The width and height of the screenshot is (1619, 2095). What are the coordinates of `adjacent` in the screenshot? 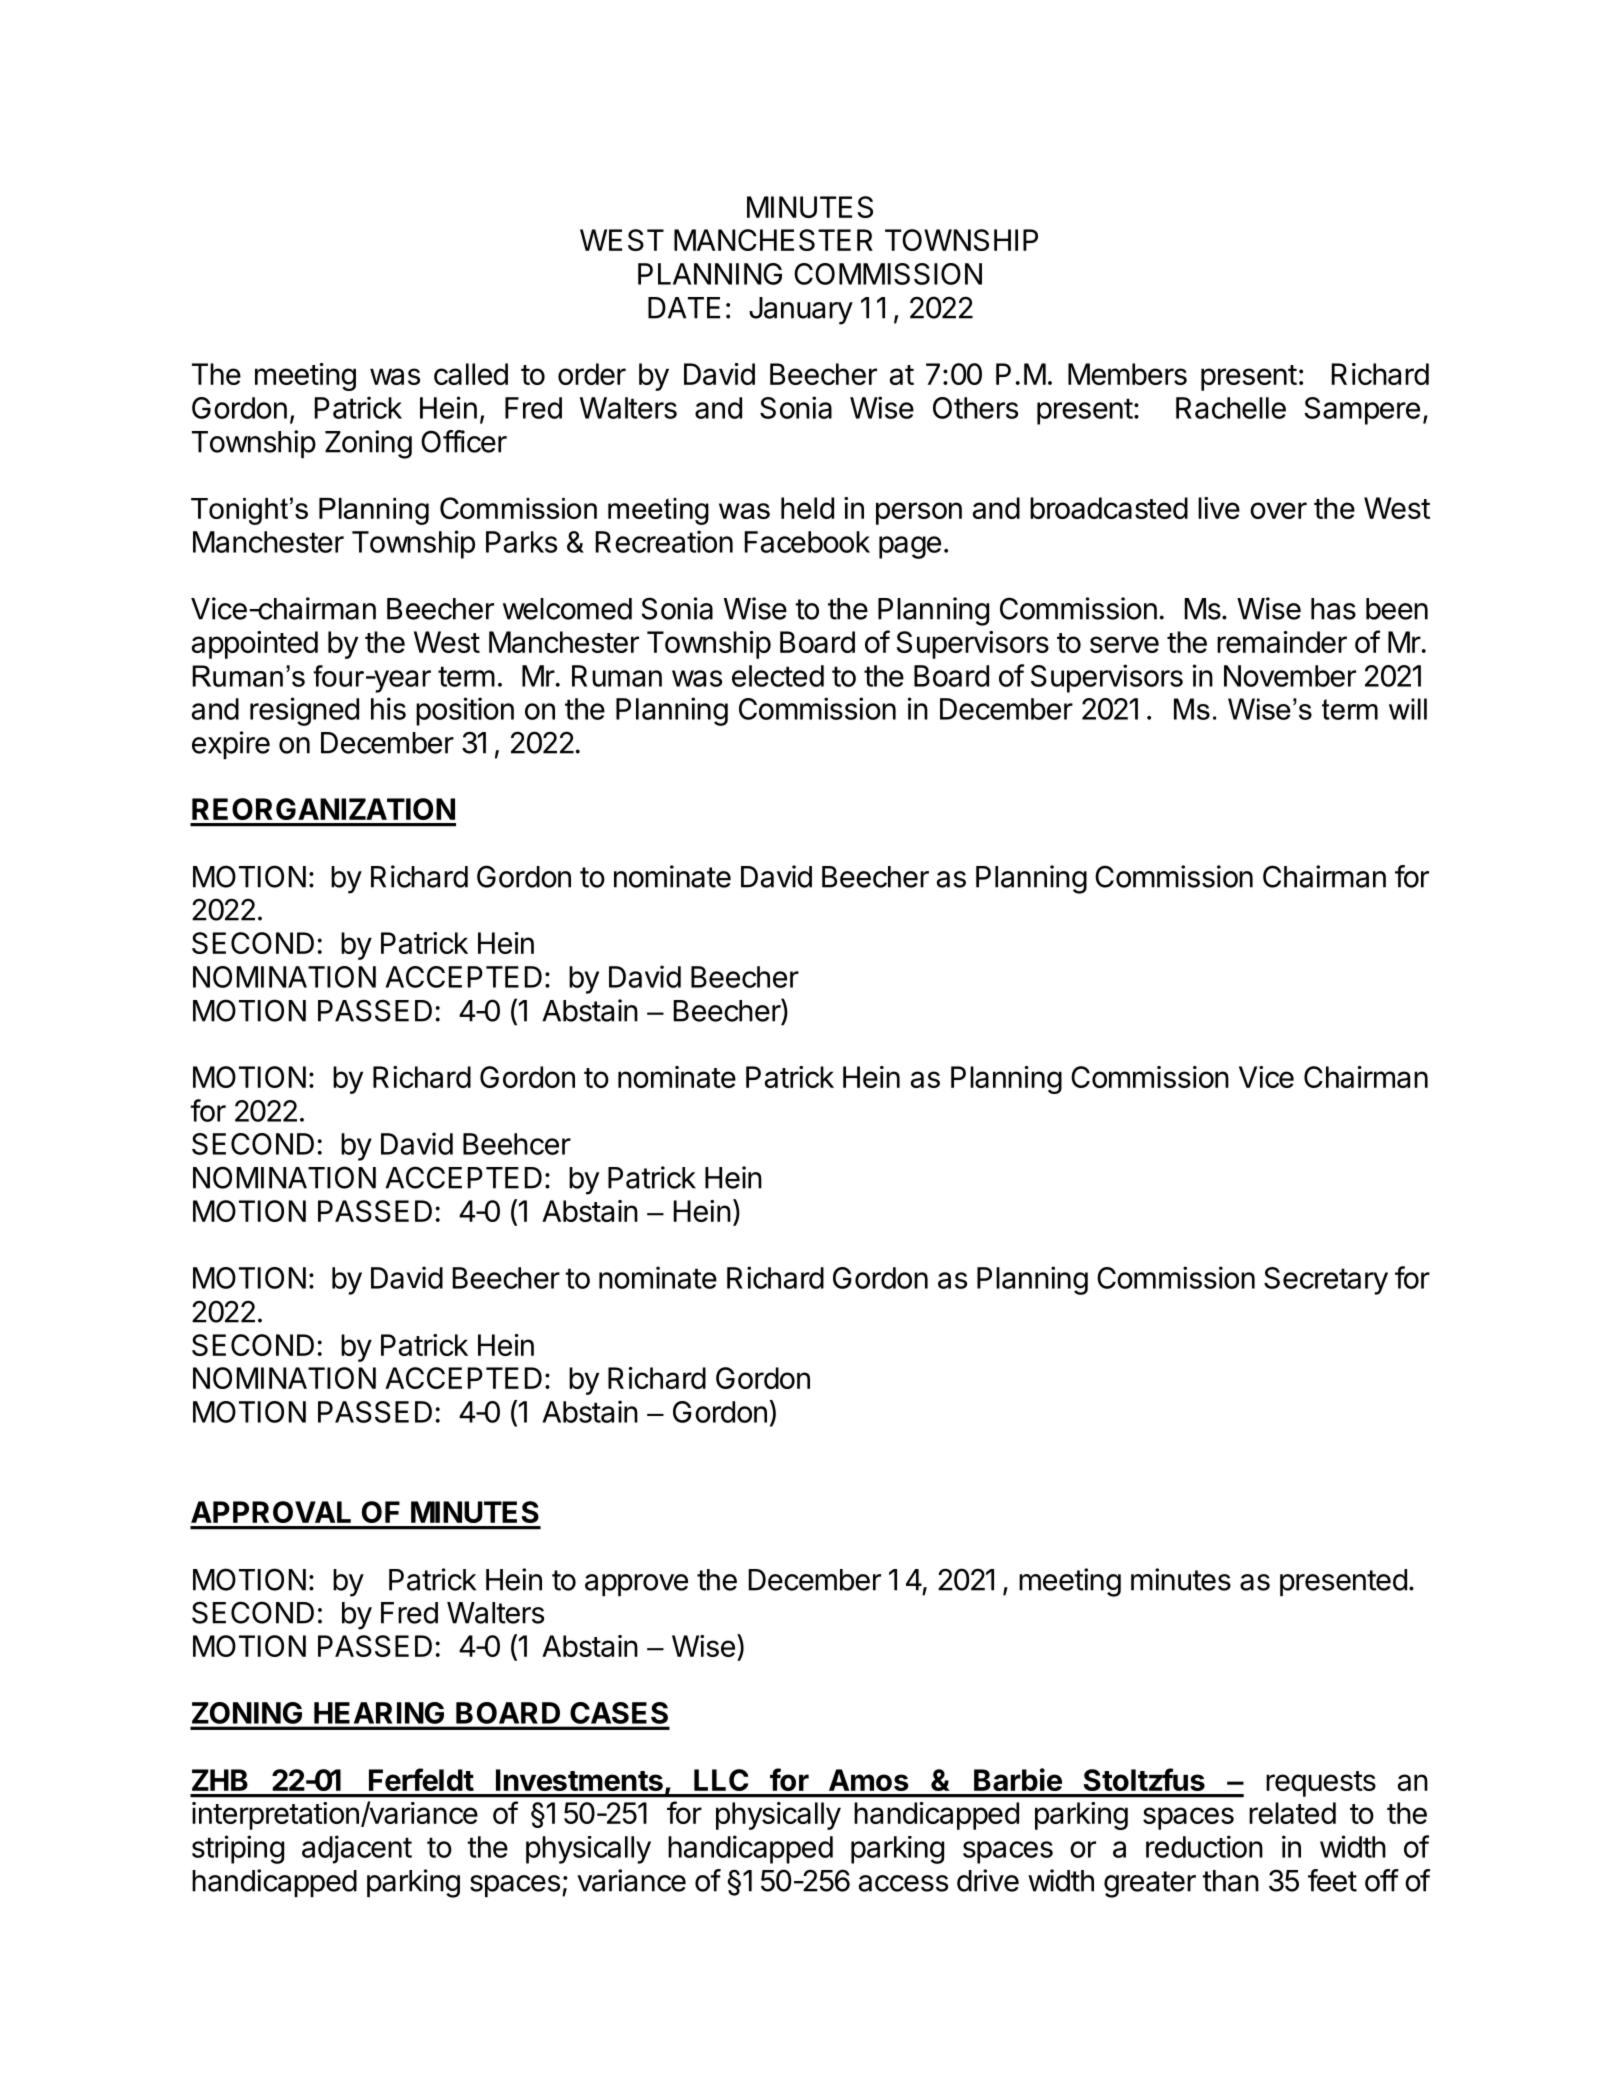 It's located at (357, 1849).
